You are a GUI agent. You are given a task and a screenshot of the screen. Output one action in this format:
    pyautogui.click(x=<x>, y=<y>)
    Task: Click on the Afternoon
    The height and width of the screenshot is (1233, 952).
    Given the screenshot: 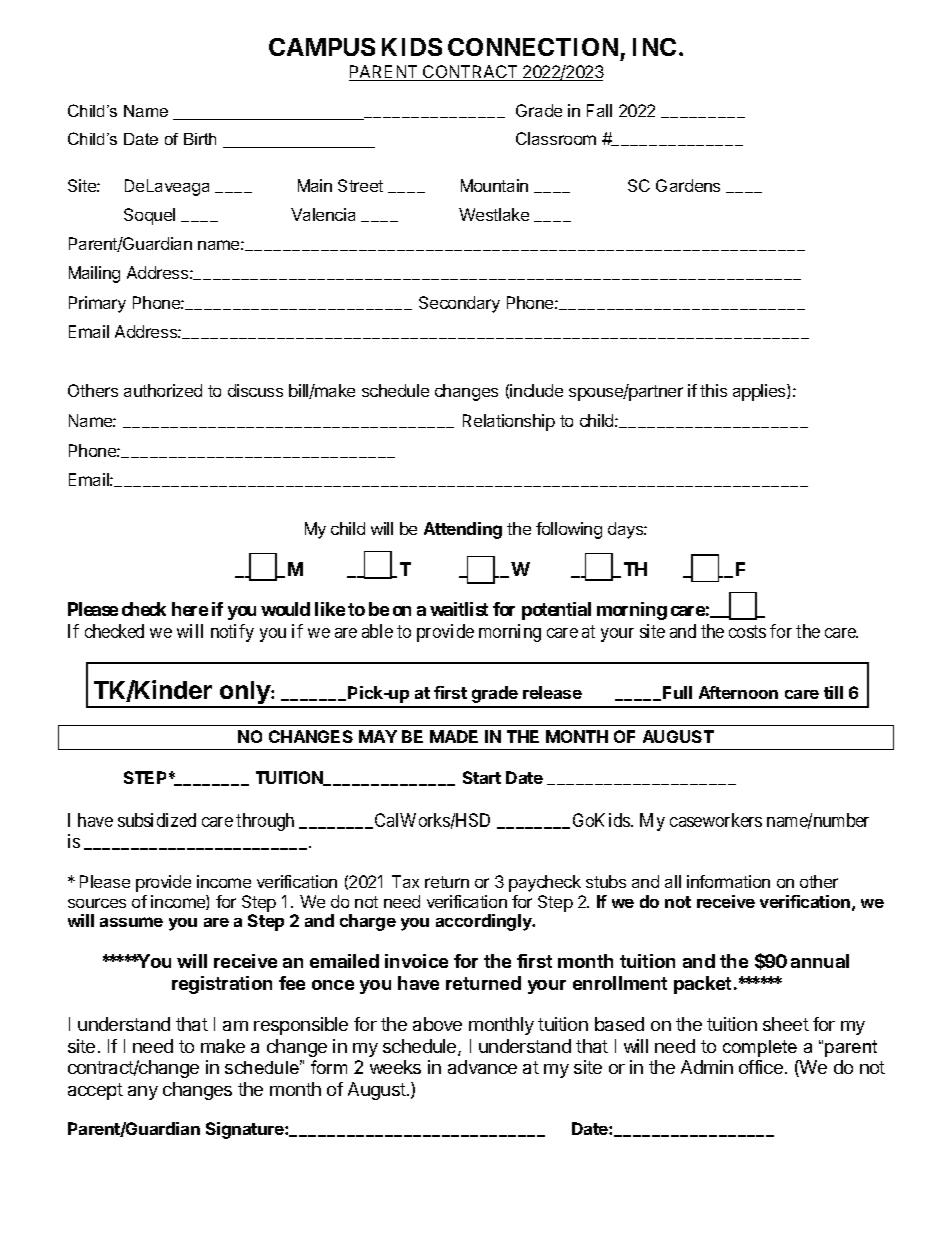 What is the action you would take?
    pyautogui.click(x=738, y=692)
